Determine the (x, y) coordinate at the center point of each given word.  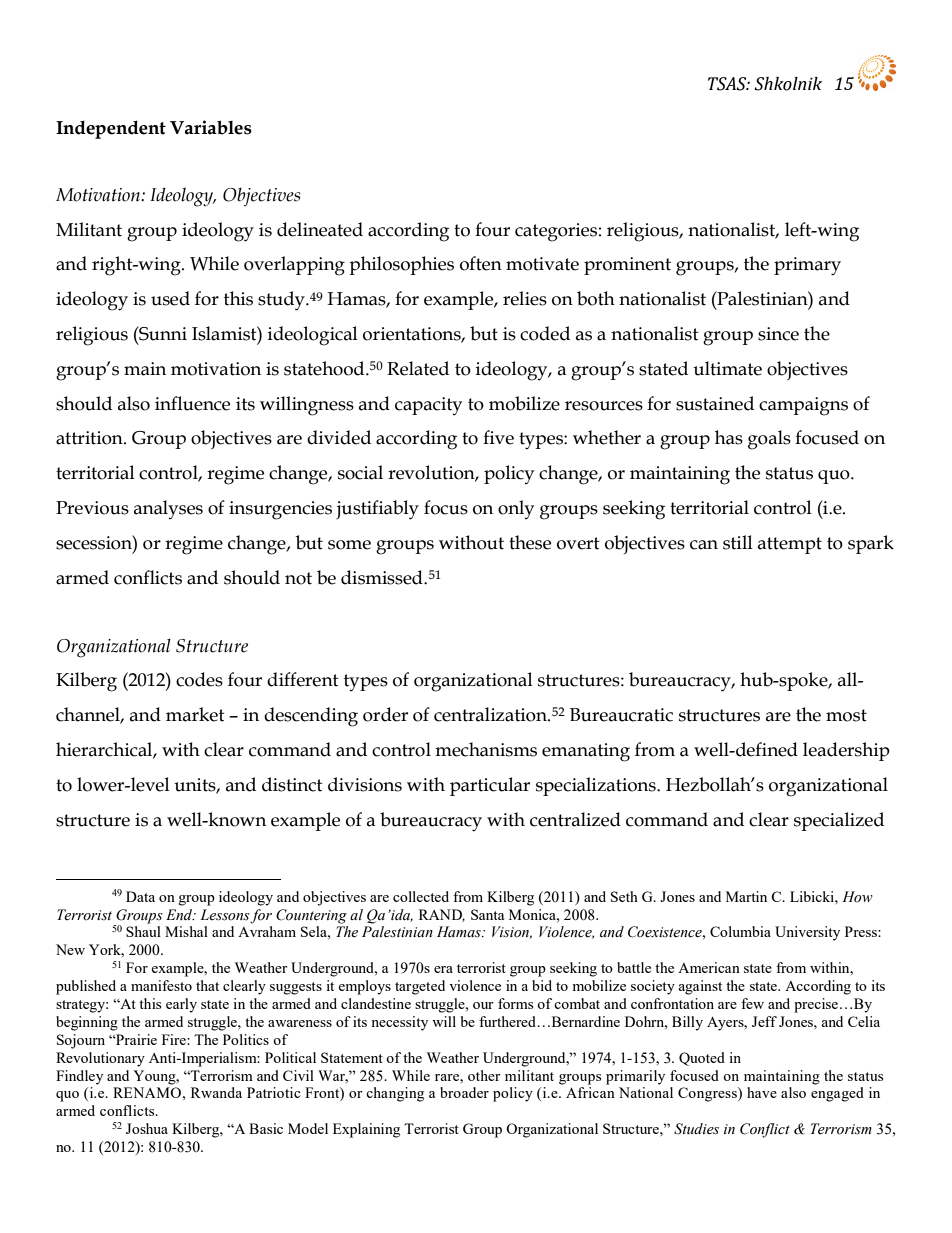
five (498, 437)
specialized (839, 821)
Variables (211, 127)
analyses (168, 509)
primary (807, 266)
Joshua (147, 1128)
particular (490, 786)
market (195, 714)
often (481, 263)
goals (769, 440)
